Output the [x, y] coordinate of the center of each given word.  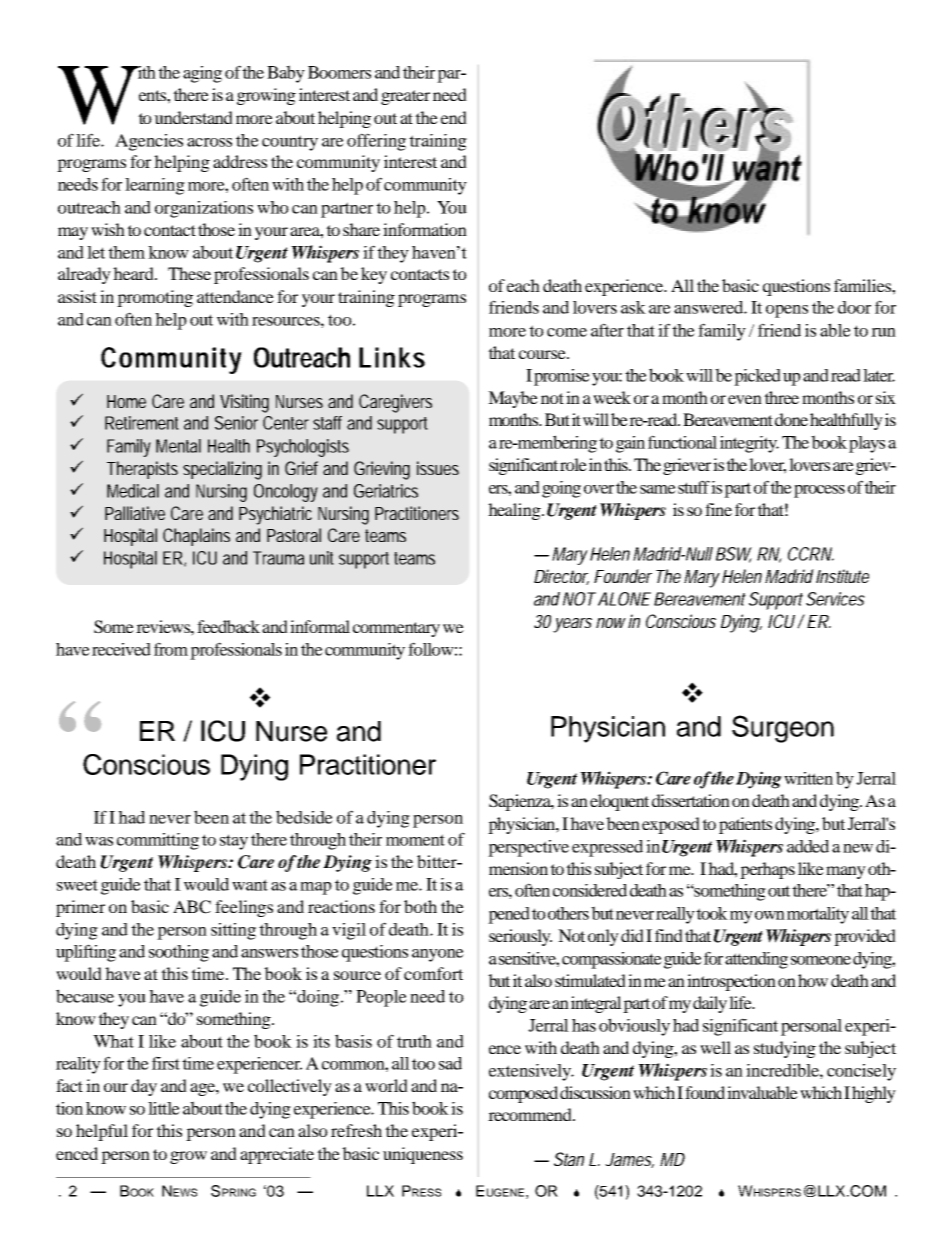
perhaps [767, 870]
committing [158, 841]
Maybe [513, 399]
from [171, 649]
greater [405, 97]
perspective [528, 848]
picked [757, 377]
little [164, 1108]
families [863, 285]
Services [835, 599]
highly [874, 1094]
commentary [396, 629]
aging [202, 74]
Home [126, 401]
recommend [531, 1114]
